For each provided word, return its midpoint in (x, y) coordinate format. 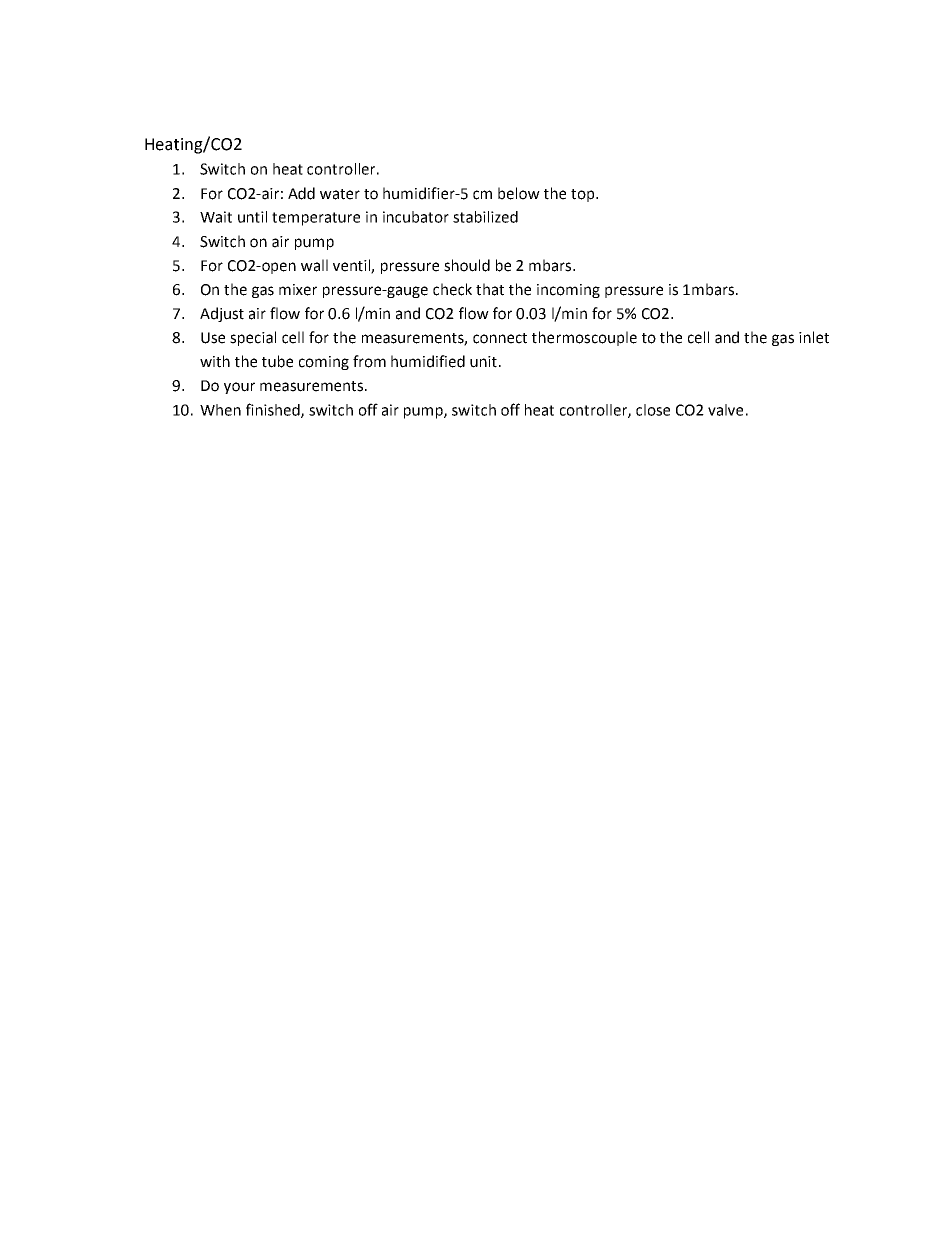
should (467, 265)
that (490, 289)
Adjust (222, 314)
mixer (298, 290)
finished (274, 410)
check (452, 289)
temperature (316, 219)
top (584, 195)
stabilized (485, 217)
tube (277, 361)
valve (725, 410)
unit (483, 362)
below (519, 193)
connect (500, 338)
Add (301, 193)
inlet (814, 337)
